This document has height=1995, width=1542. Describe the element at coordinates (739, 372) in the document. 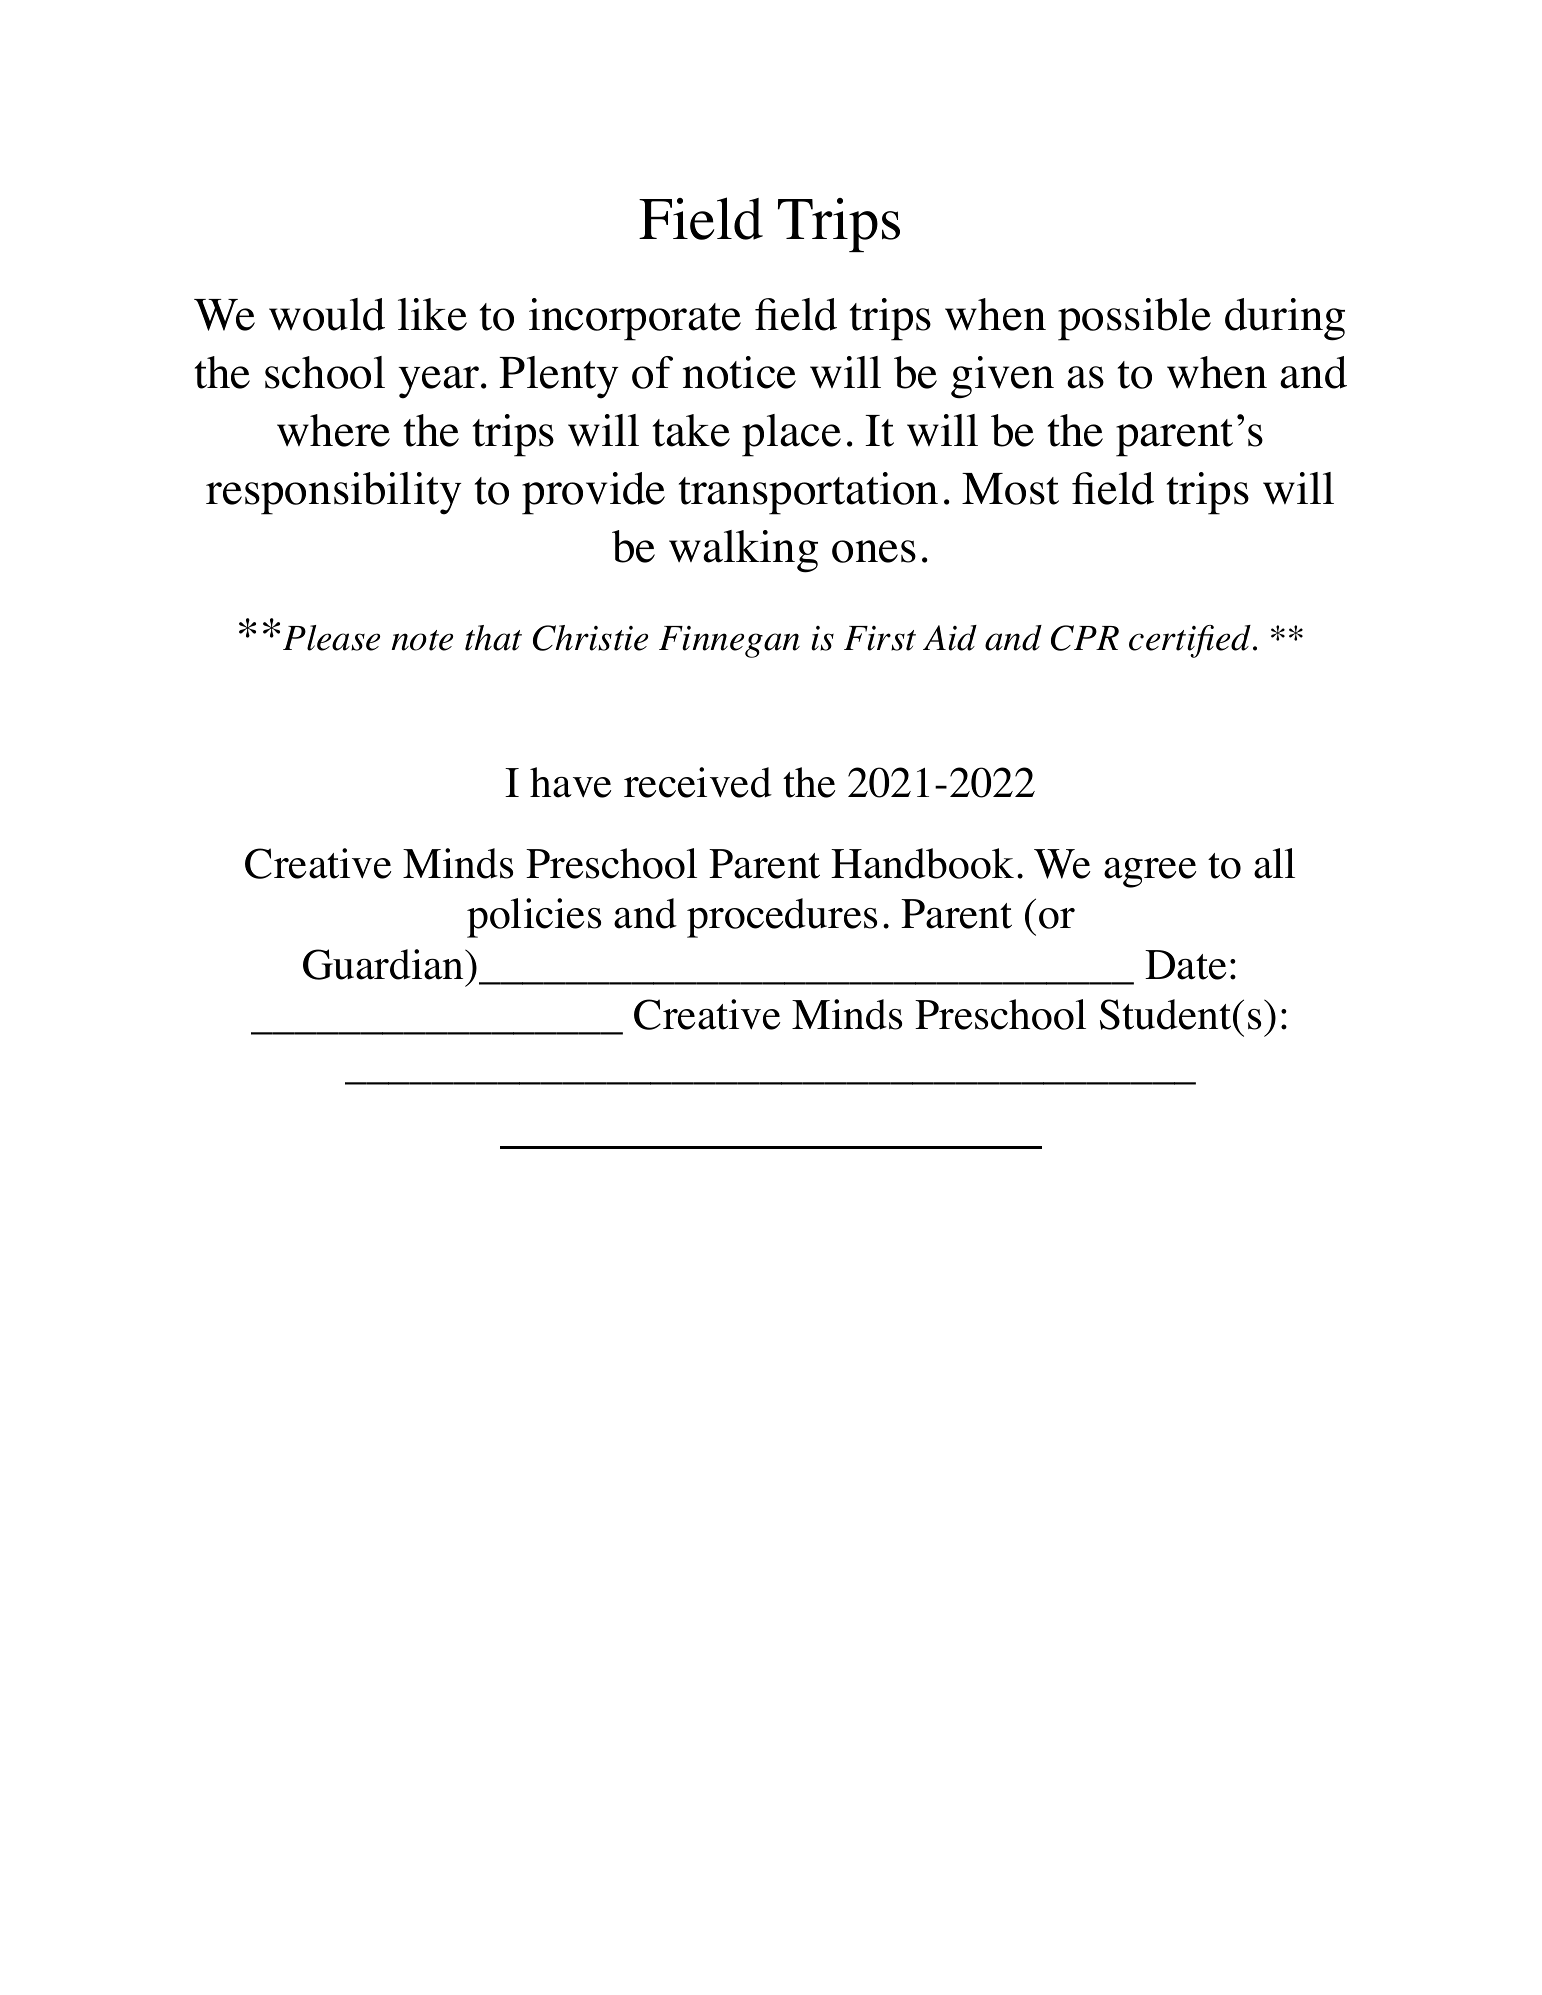

I see `notice` at that location.
